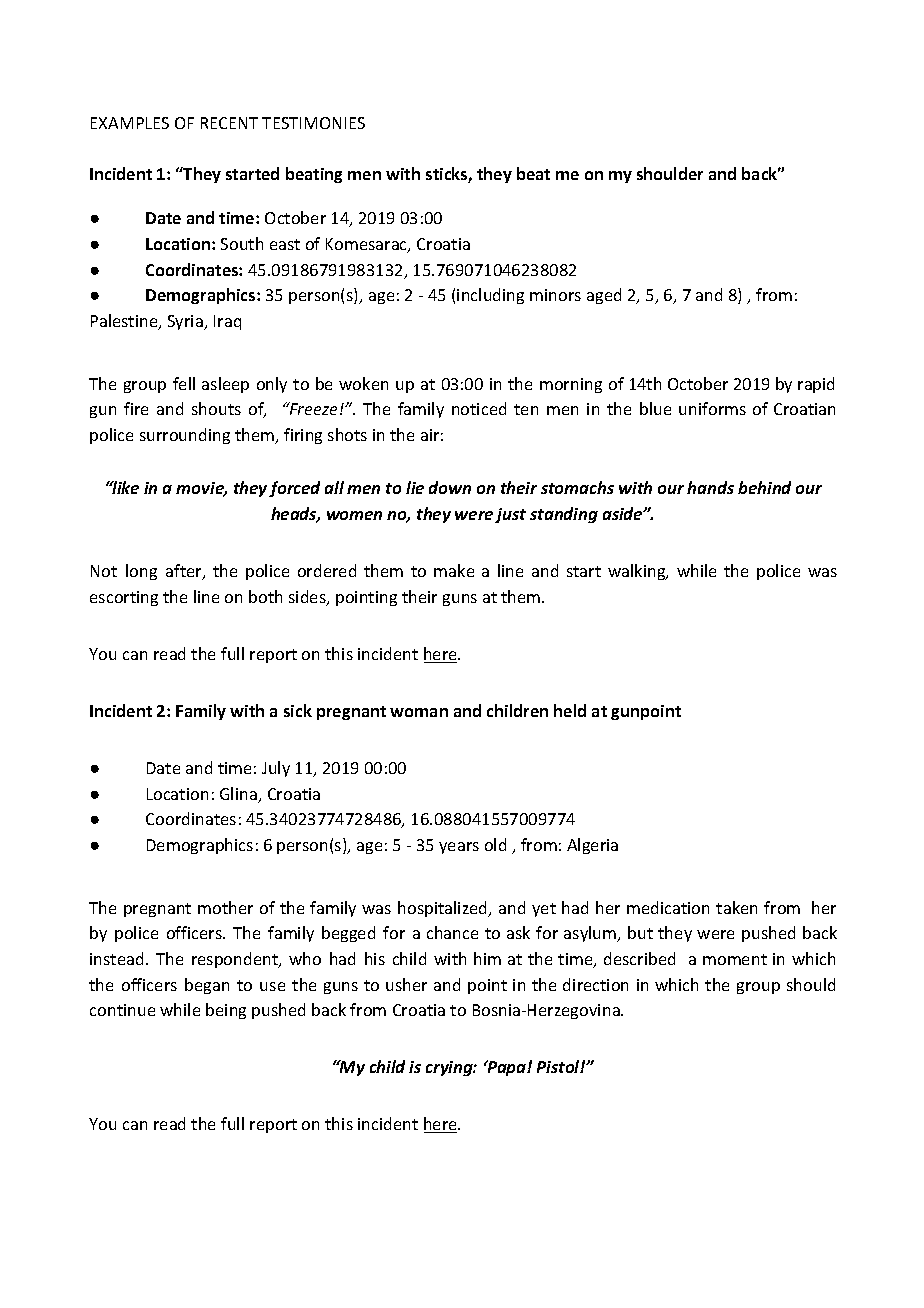 This screenshot has width=924, height=1308. I want to click on woman, so click(419, 712).
